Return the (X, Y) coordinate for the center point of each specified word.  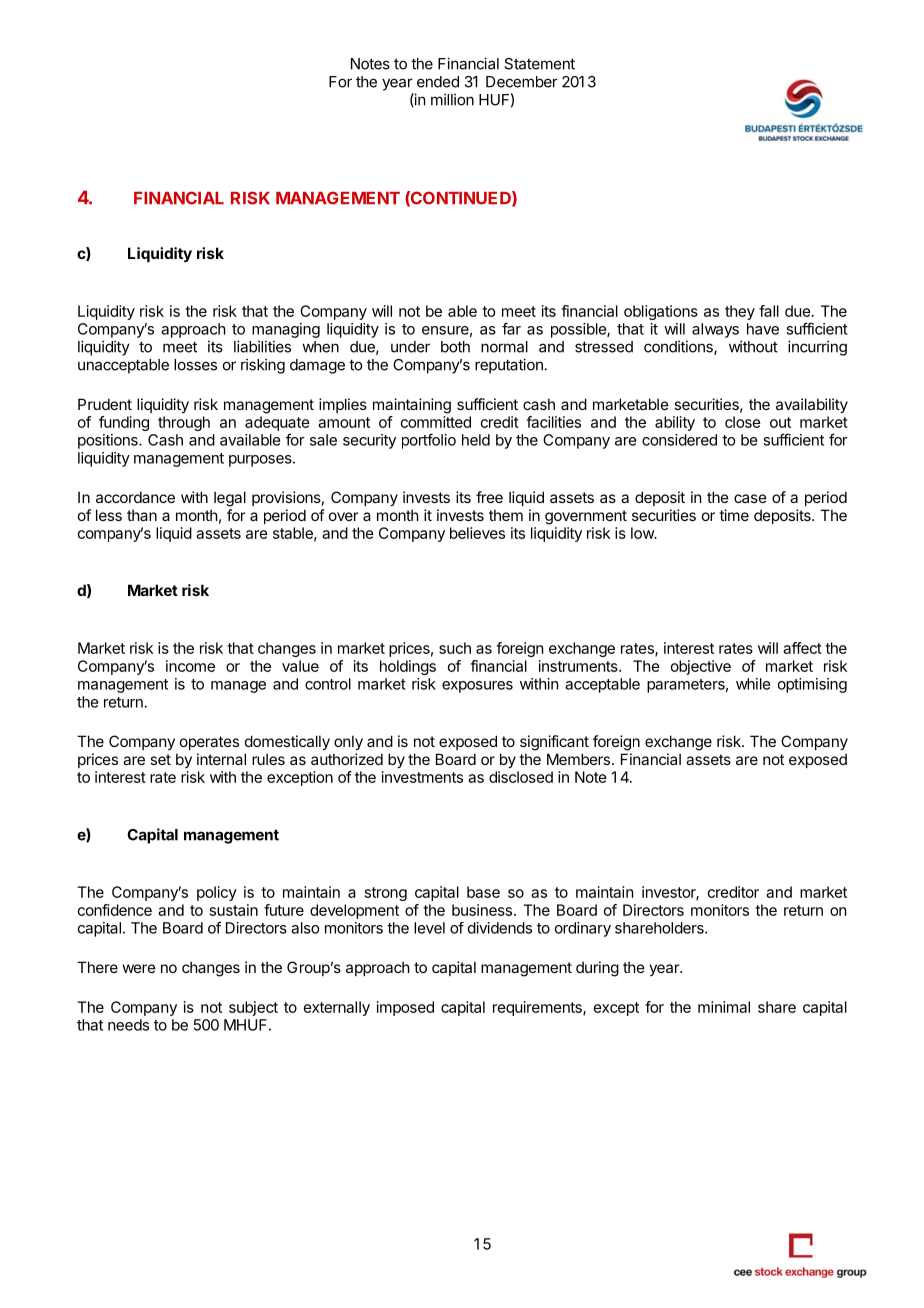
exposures (477, 687)
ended (438, 82)
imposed (405, 1008)
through (184, 423)
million (452, 99)
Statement (539, 64)
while (753, 684)
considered (679, 440)
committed (436, 422)
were (139, 968)
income (190, 666)
